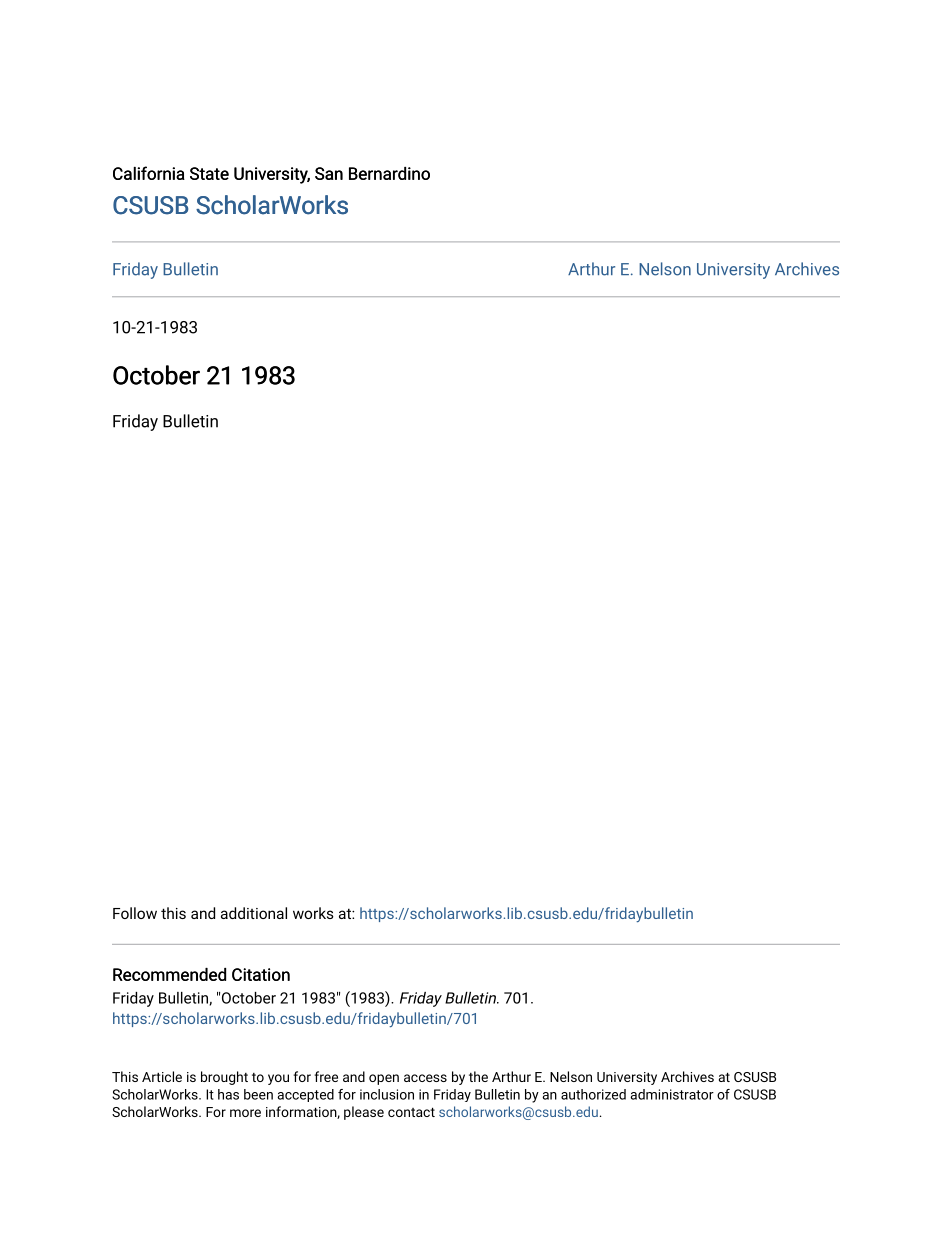 The width and height of the image is (952, 1233). What do you see at coordinates (209, 173) in the image?
I see `State` at bounding box center [209, 173].
